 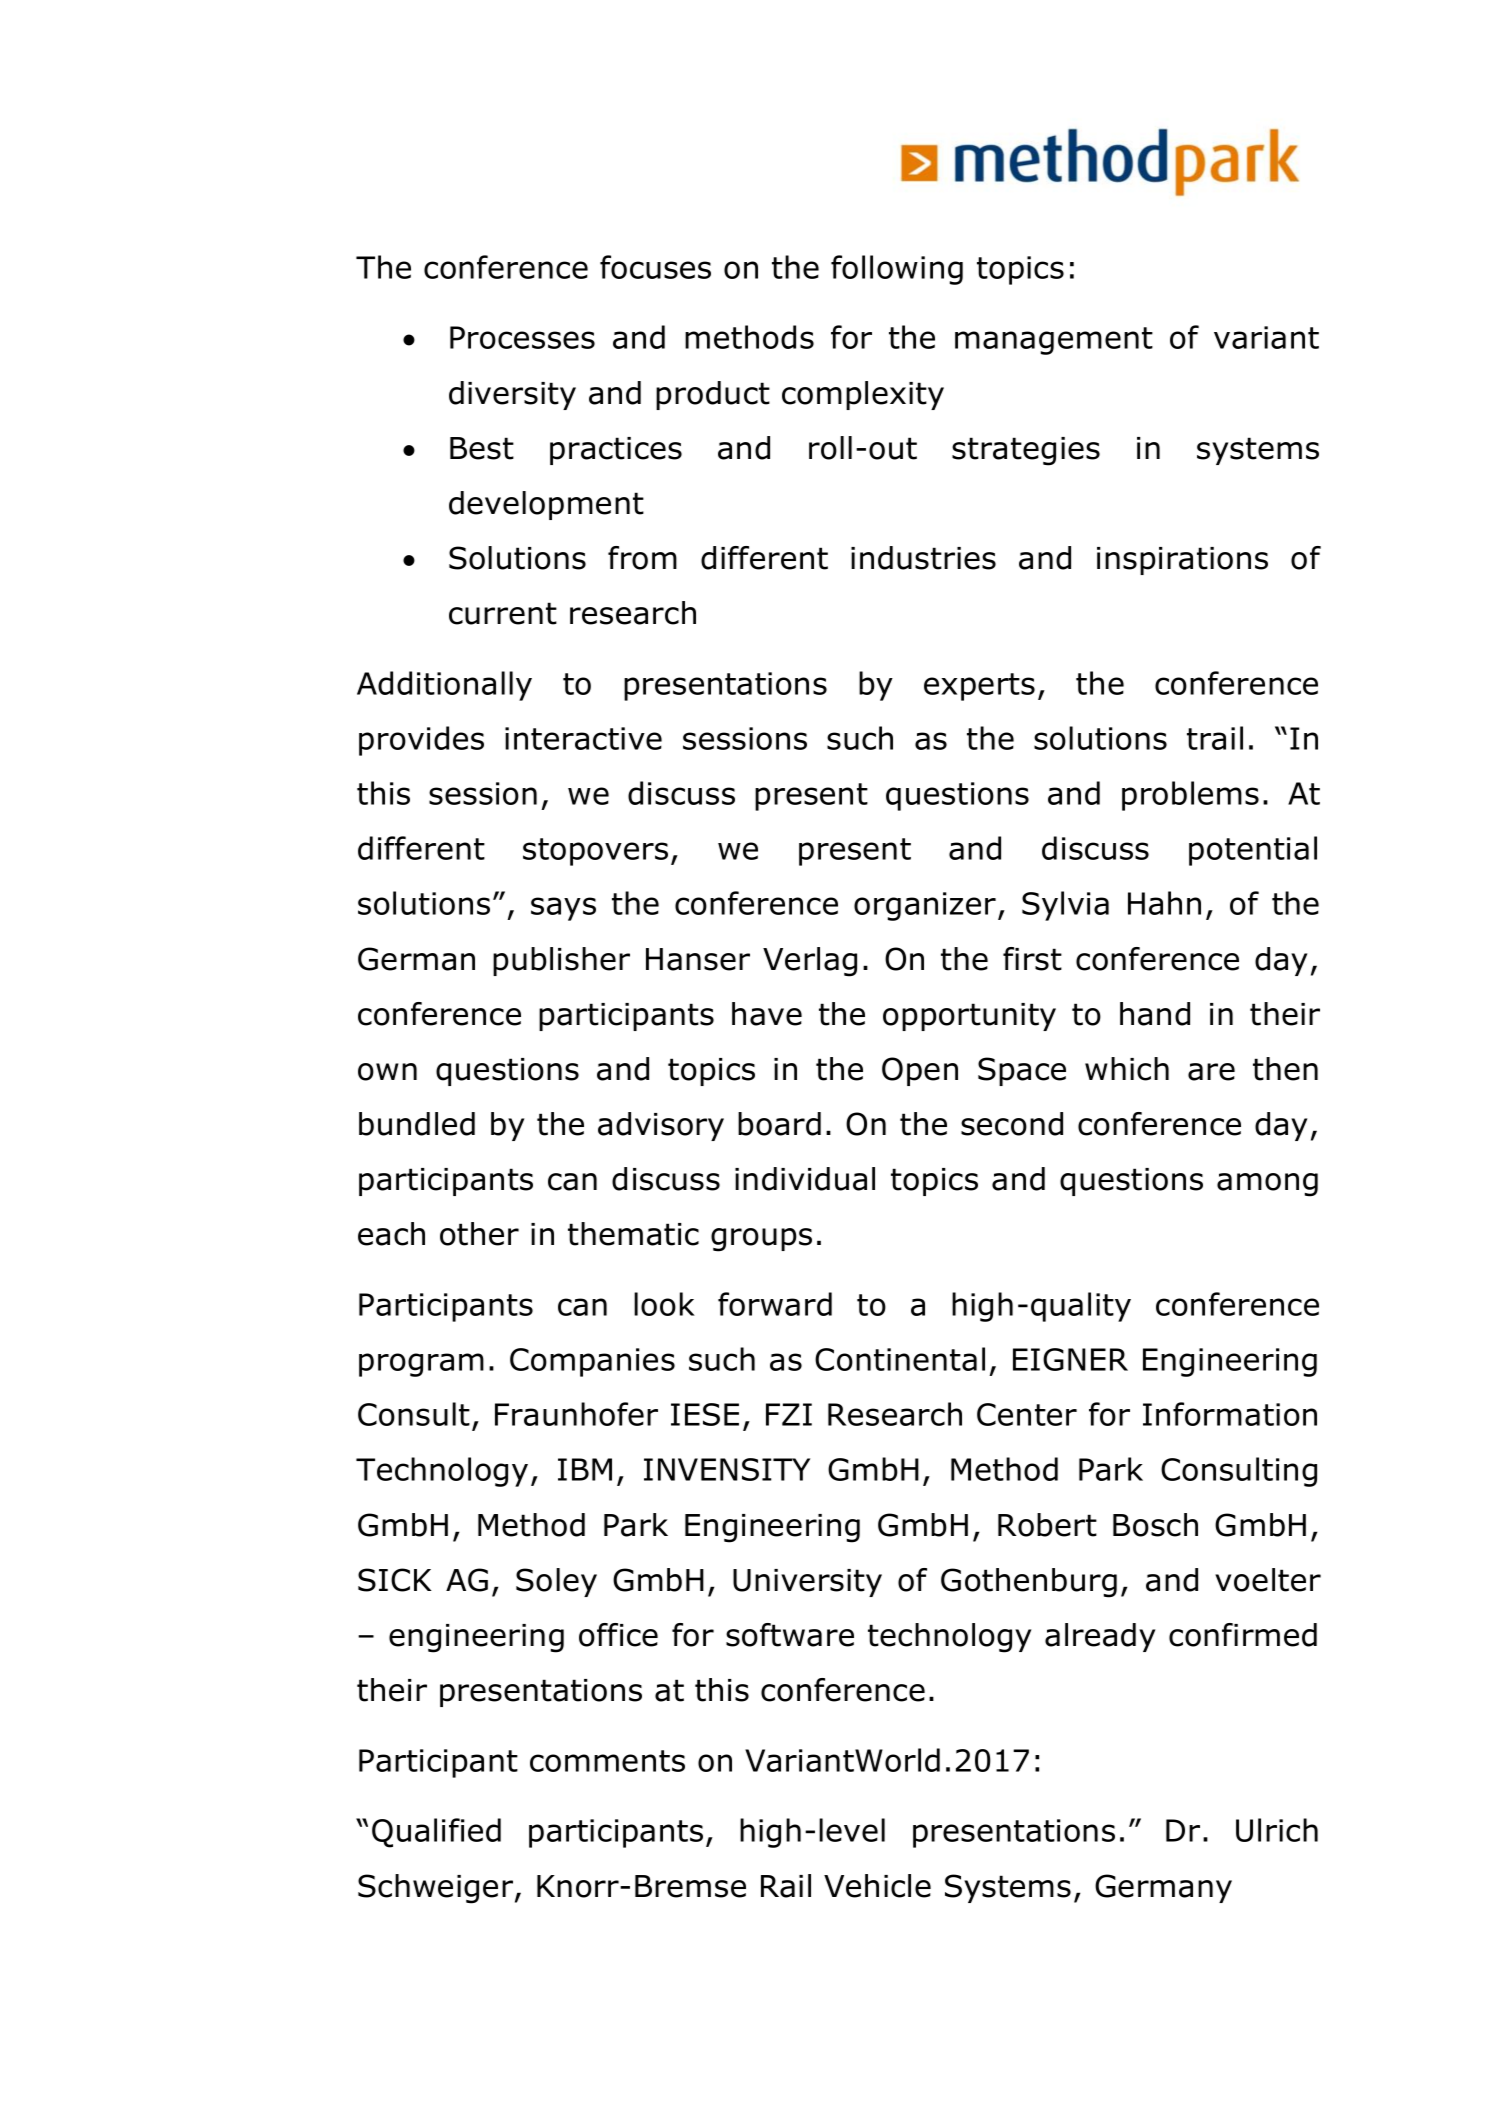 What do you see at coordinates (421, 1365) in the screenshot?
I see `program` at bounding box center [421, 1365].
